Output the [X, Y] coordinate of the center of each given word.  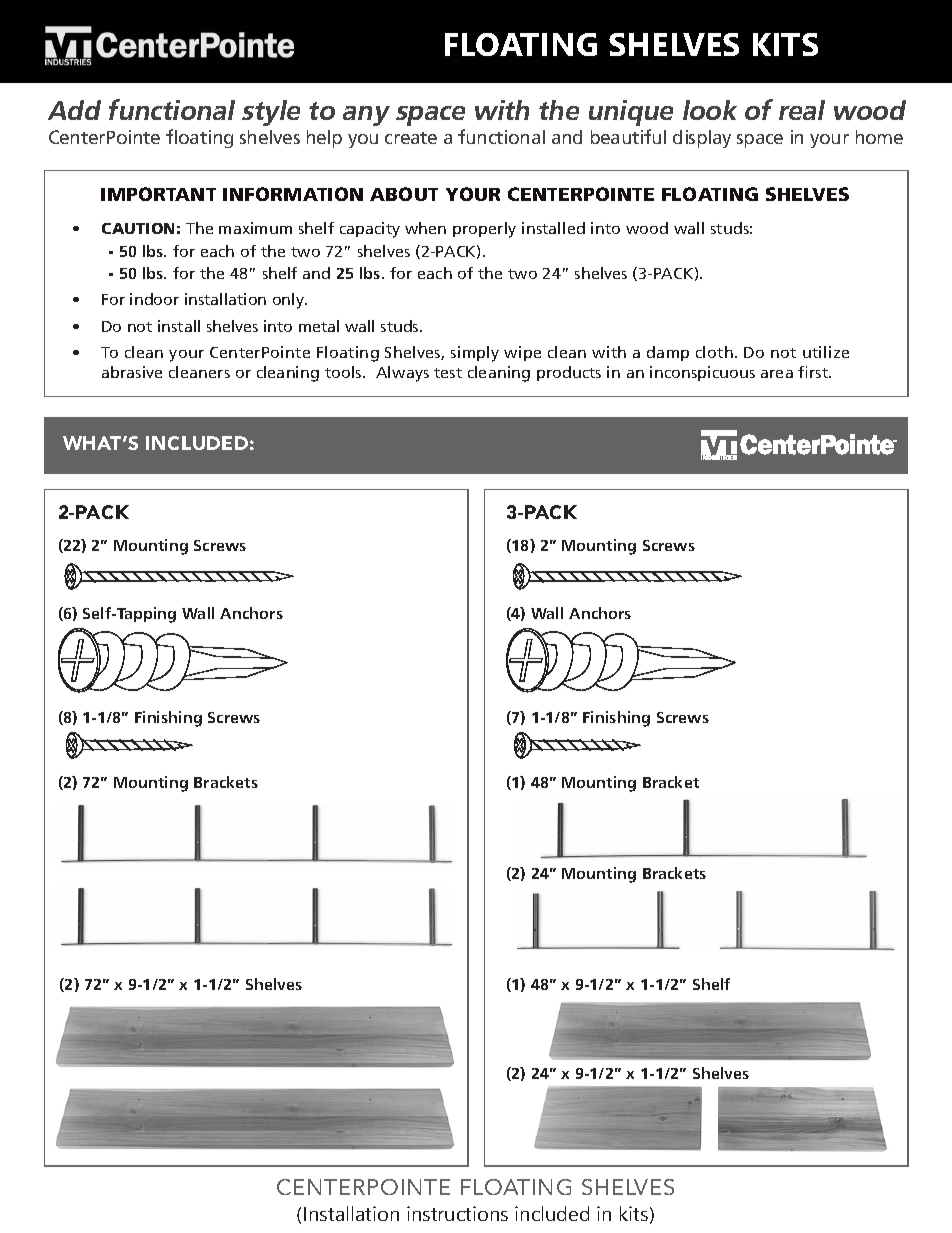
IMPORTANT [158, 194]
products [569, 373]
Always [402, 374]
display [702, 139]
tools [344, 372]
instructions [457, 1213]
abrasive [132, 372]
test [448, 373]
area [777, 374]
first [814, 372]
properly [484, 230]
